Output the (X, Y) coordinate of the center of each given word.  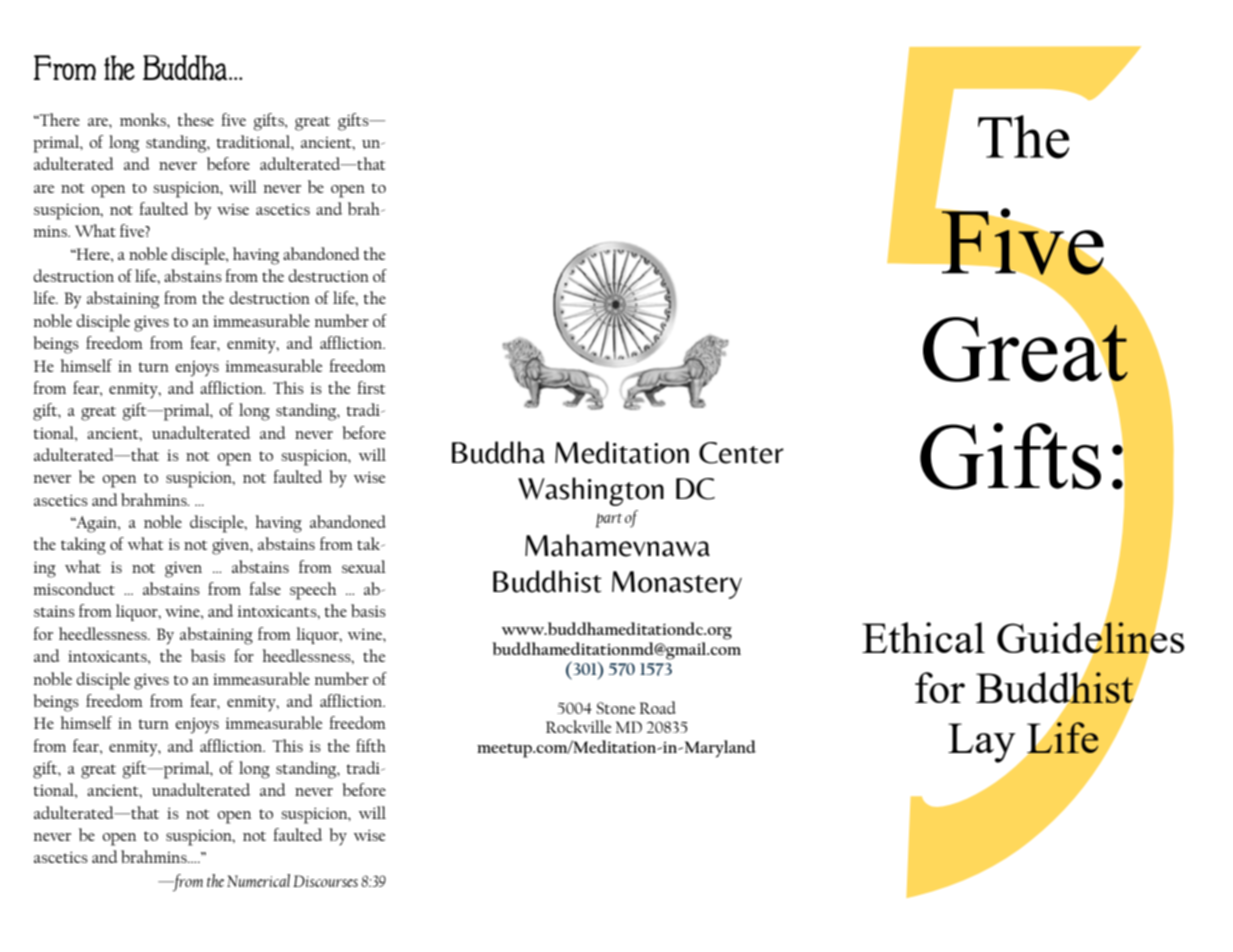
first (371, 387)
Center (741, 453)
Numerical (258, 880)
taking (83, 546)
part (609, 520)
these (196, 119)
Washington (591, 491)
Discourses (325, 881)
